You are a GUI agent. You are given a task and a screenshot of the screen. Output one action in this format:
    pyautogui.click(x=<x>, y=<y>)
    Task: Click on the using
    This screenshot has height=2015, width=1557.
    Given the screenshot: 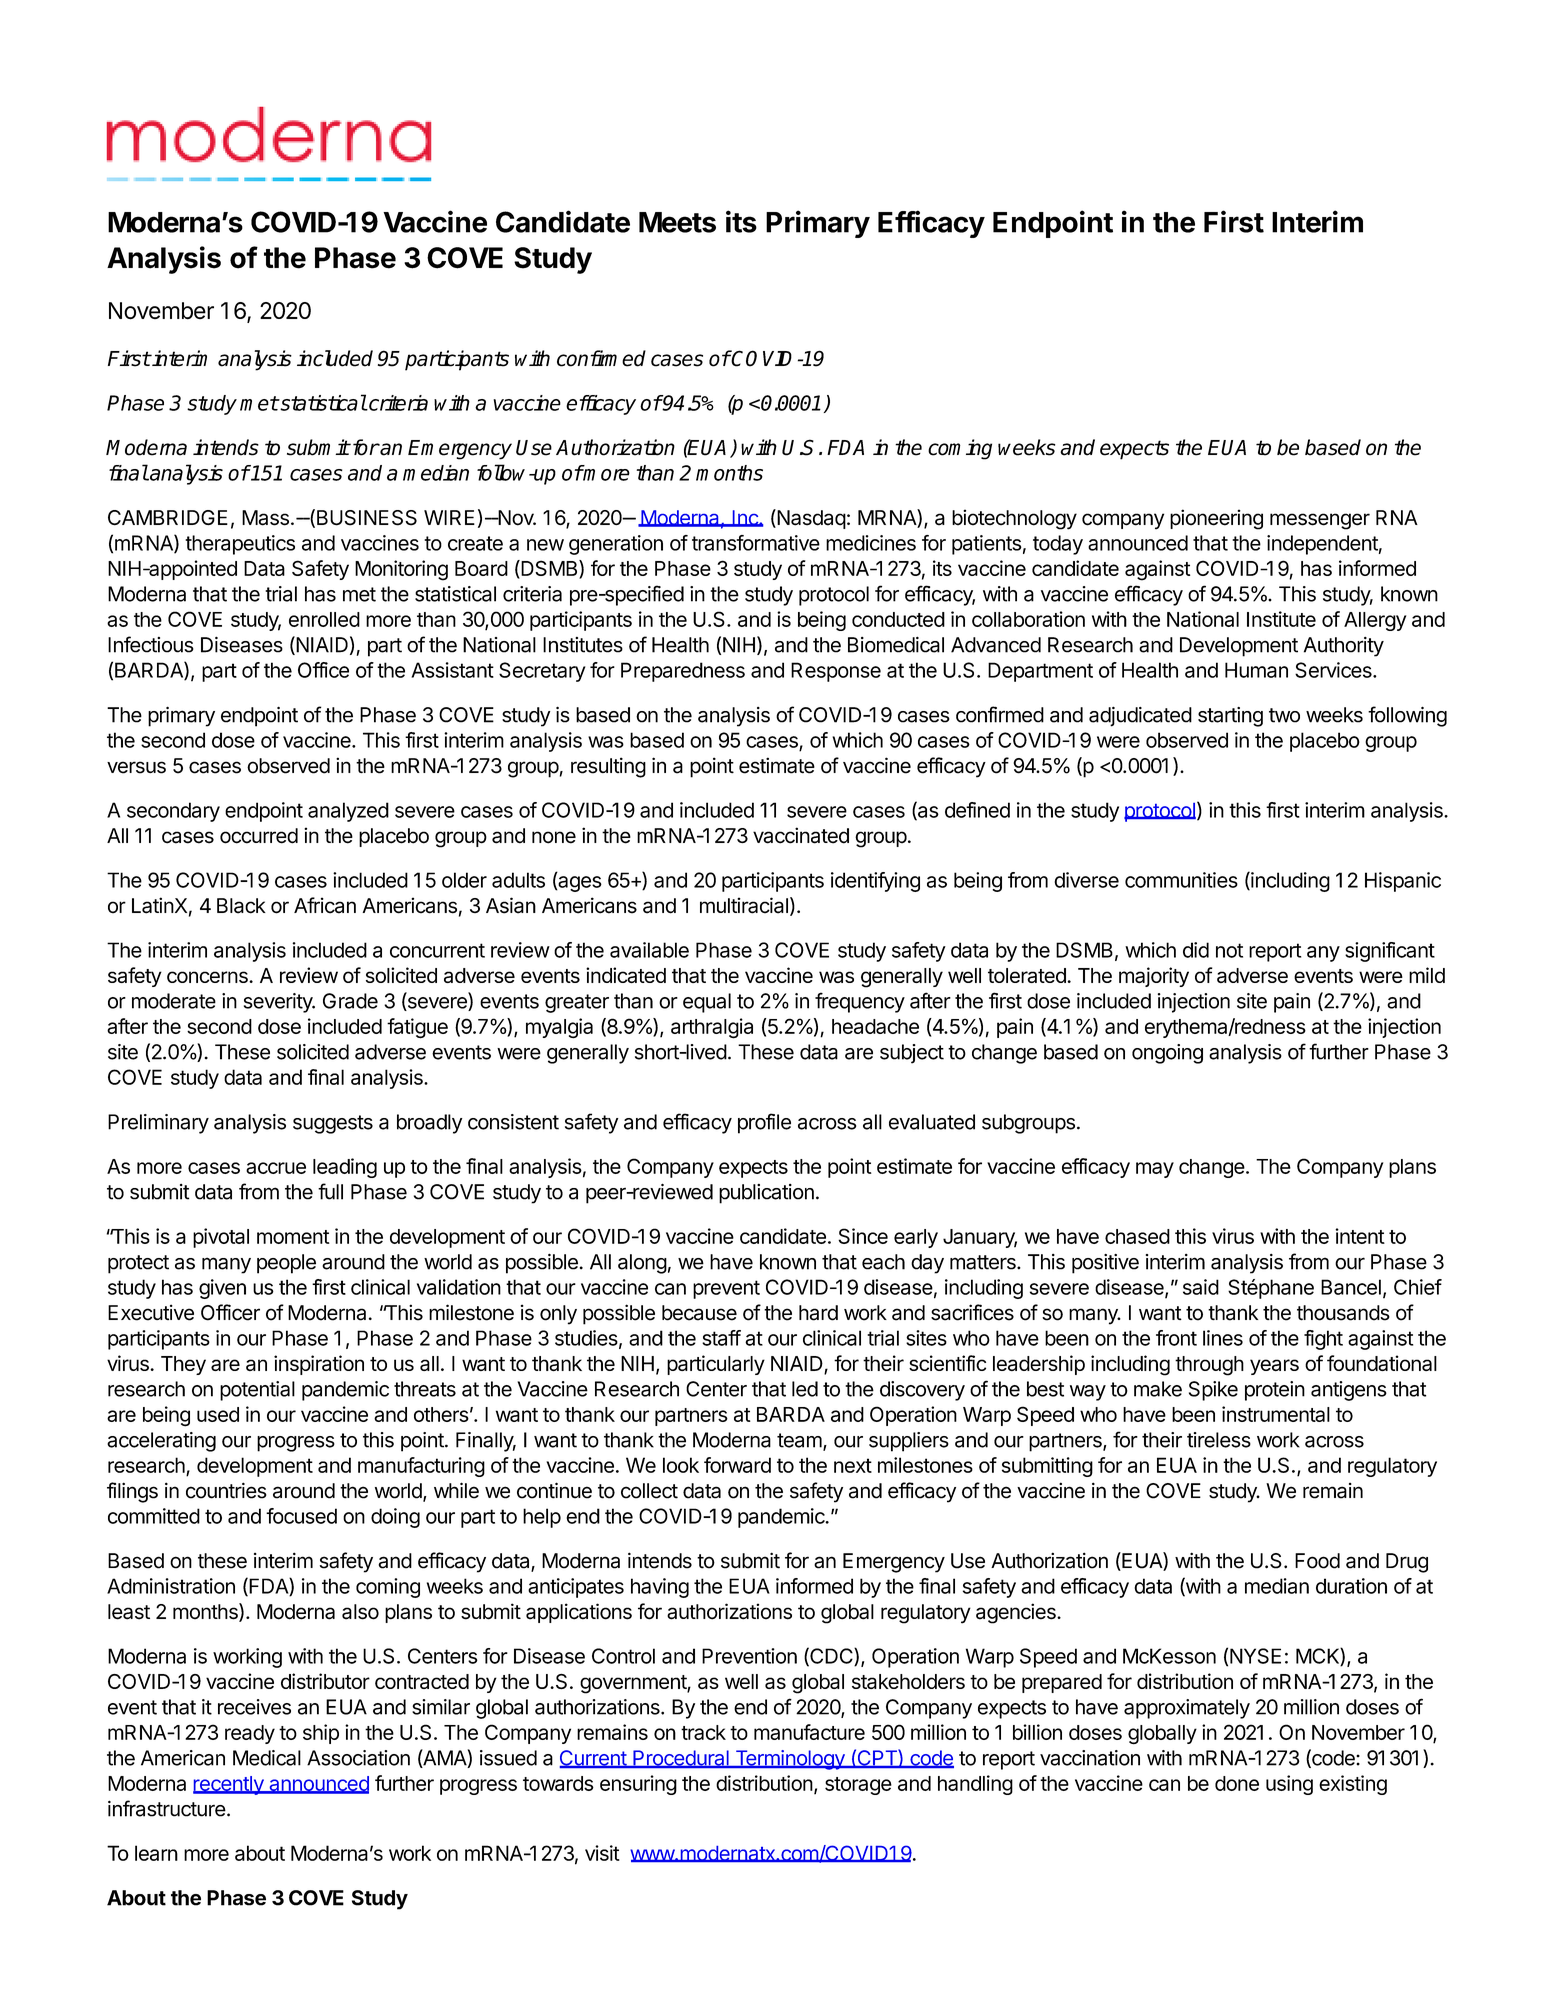 What is the action you would take?
    pyautogui.click(x=1289, y=1785)
